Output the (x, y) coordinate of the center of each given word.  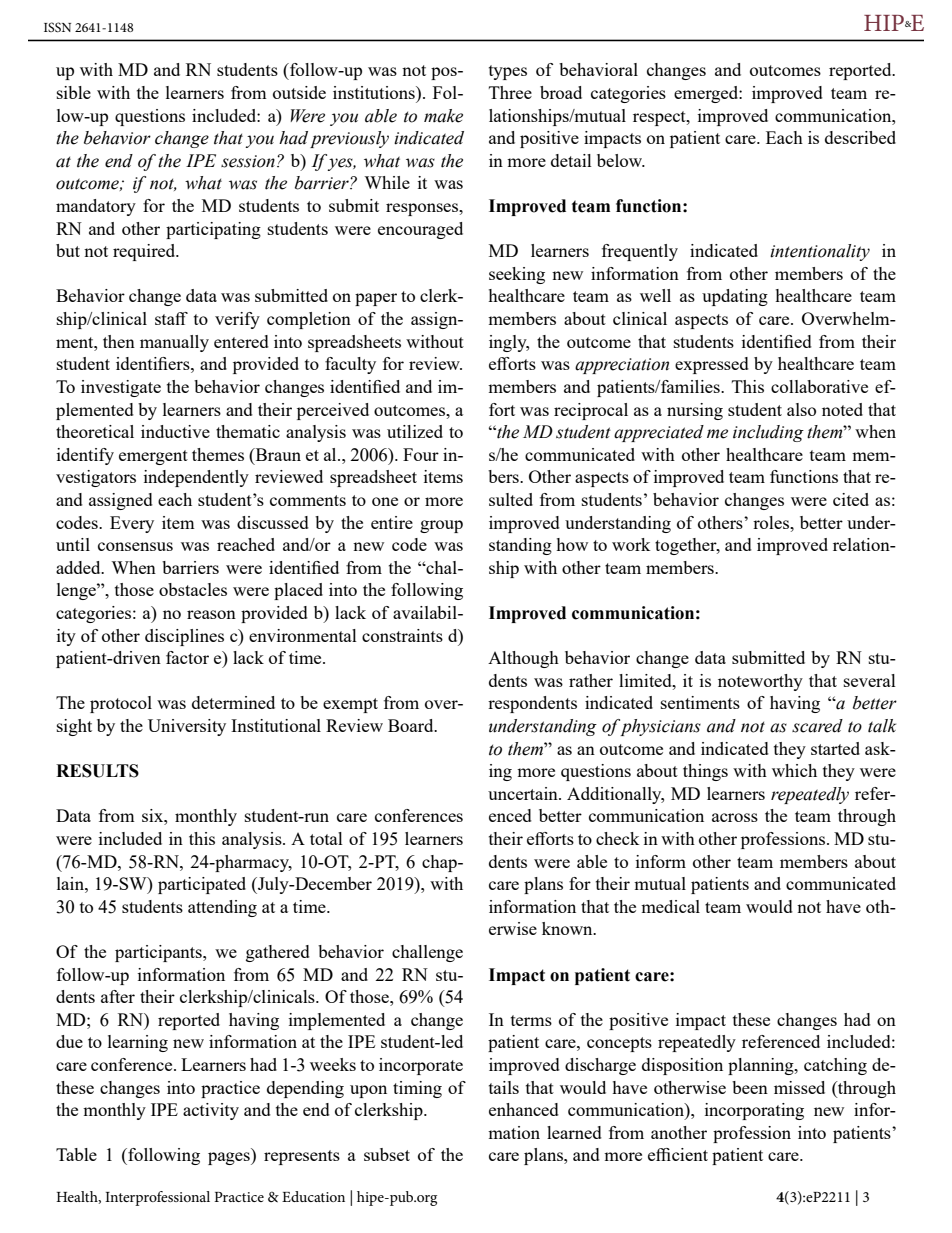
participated (202, 885)
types (508, 72)
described (860, 137)
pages (230, 1158)
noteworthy (760, 682)
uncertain (524, 793)
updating (735, 297)
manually (174, 343)
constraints (402, 635)
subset (387, 1154)
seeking (517, 275)
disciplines (184, 637)
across (735, 817)
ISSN (57, 27)
